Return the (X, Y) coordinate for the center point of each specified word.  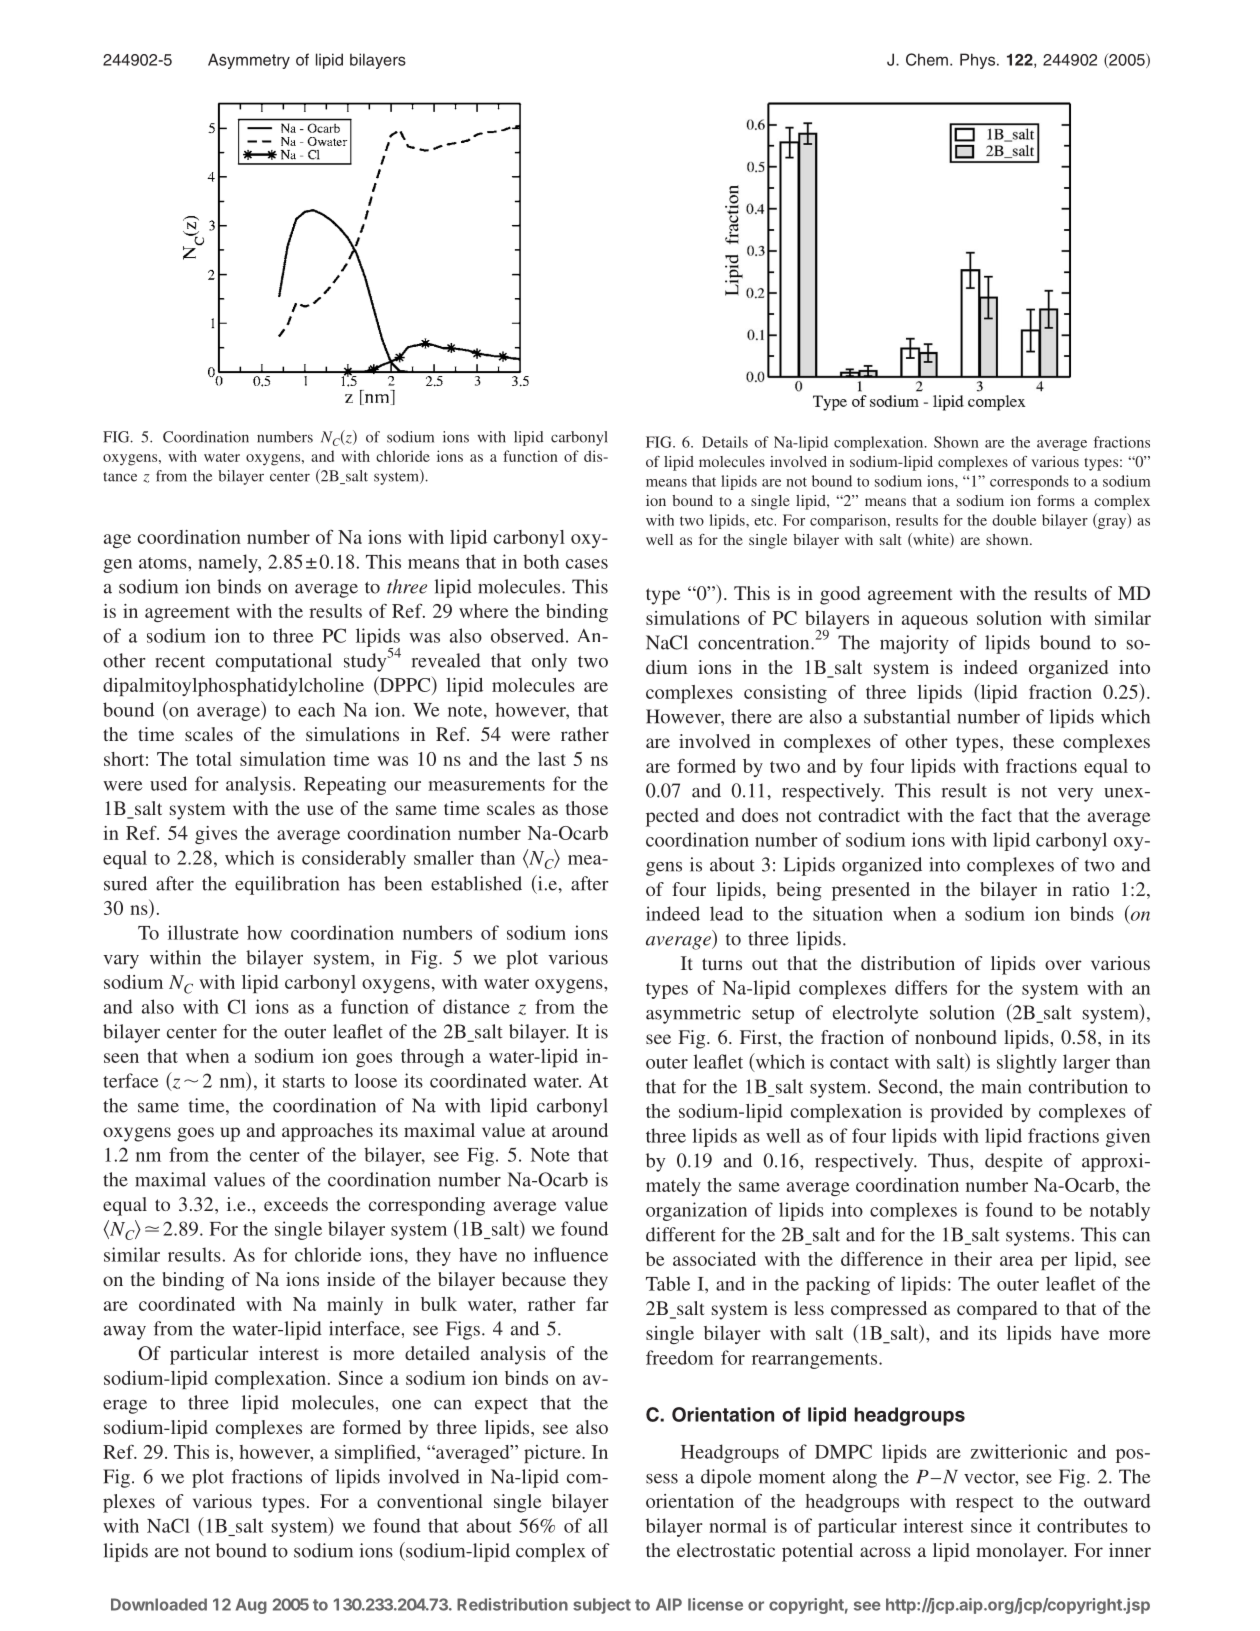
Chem (927, 59)
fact (996, 815)
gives (216, 835)
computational (274, 662)
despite (1014, 1162)
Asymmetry (249, 61)
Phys (977, 61)
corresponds (1029, 482)
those (587, 808)
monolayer (1021, 1552)
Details (725, 442)
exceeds (296, 1204)
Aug (251, 1606)
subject (602, 1606)
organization (696, 1211)
